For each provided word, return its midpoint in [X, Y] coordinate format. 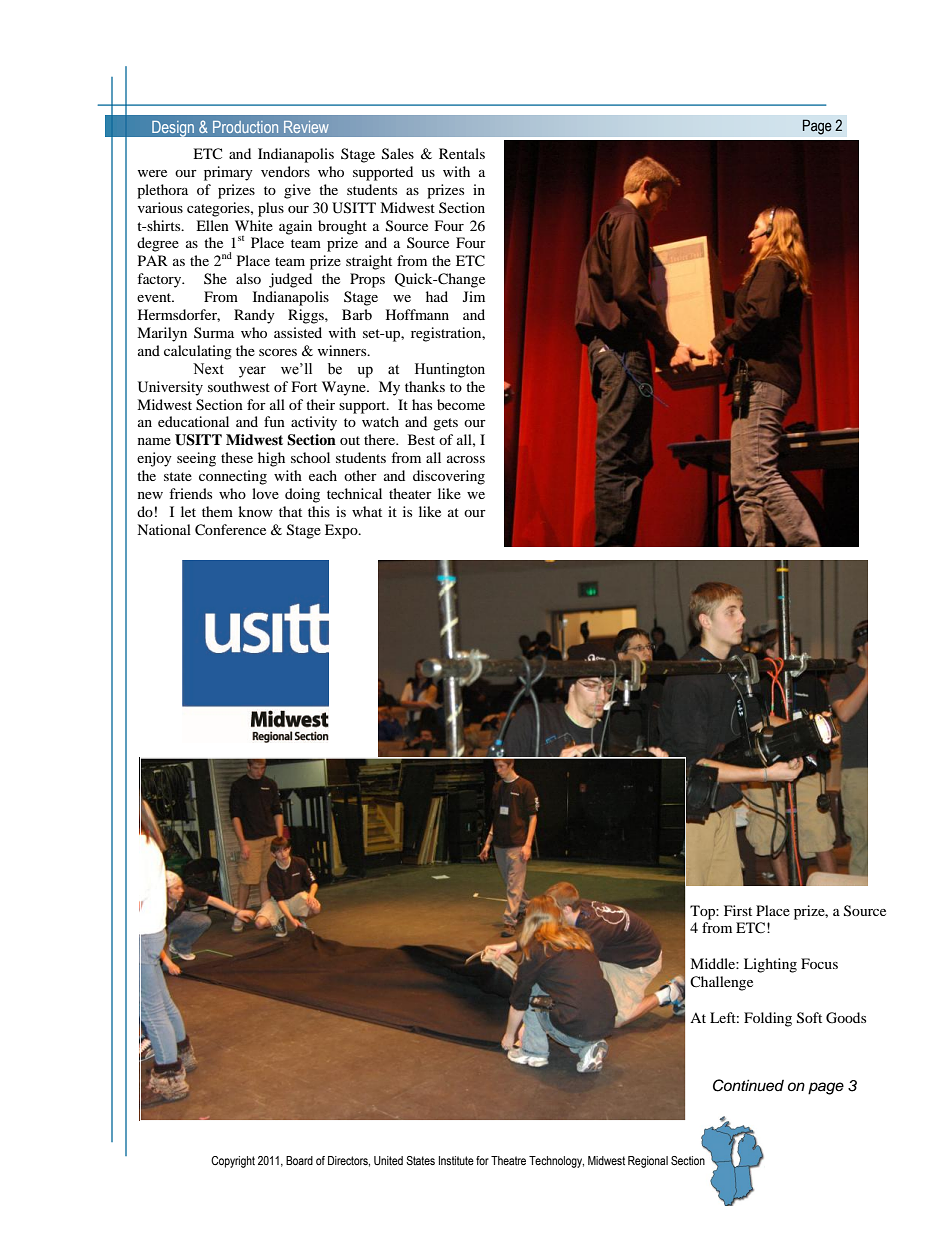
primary [228, 173]
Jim [474, 296]
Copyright [233, 1162]
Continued [748, 1085]
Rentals [462, 153]
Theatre [508, 1160]
